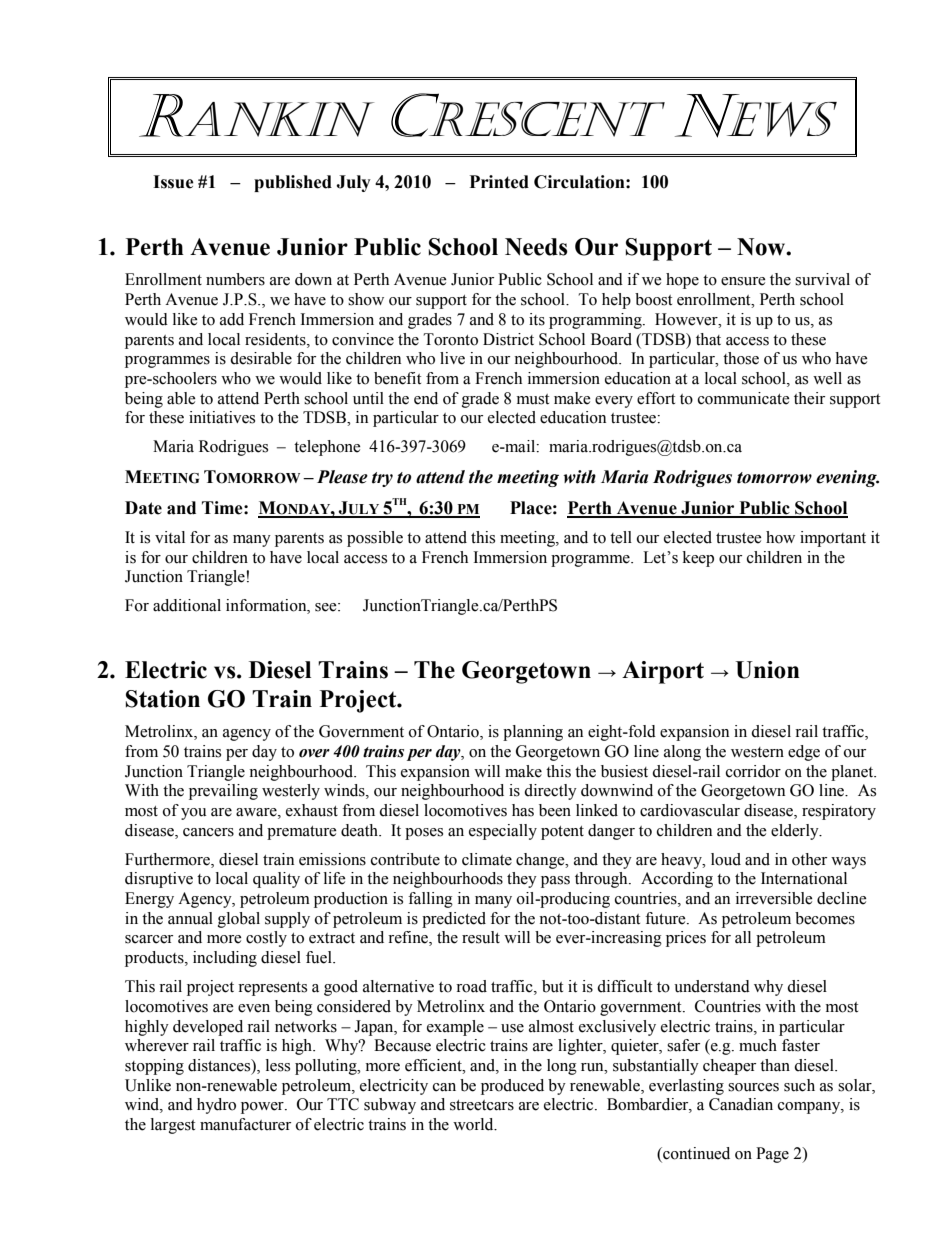 The height and width of the screenshot is (1233, 952). What do you see at coordinates (533, 733) in the screenshot?
I see `planning` at bounding box center [533, 733].
